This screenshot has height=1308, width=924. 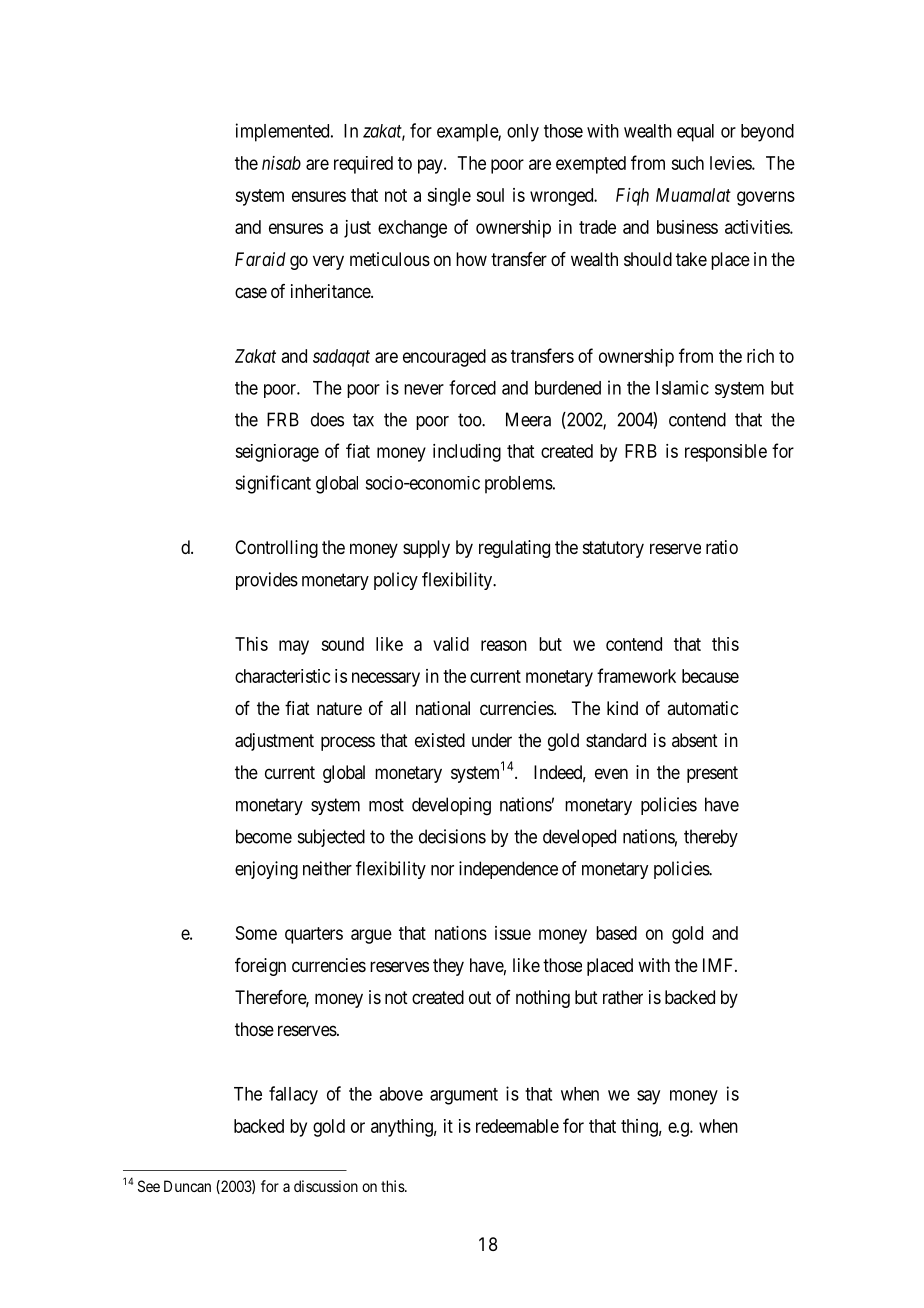 What do you see at coordinates (517, 1126) in the screenshot?
I see `redeemable` at bounding box center [517, 1126].
